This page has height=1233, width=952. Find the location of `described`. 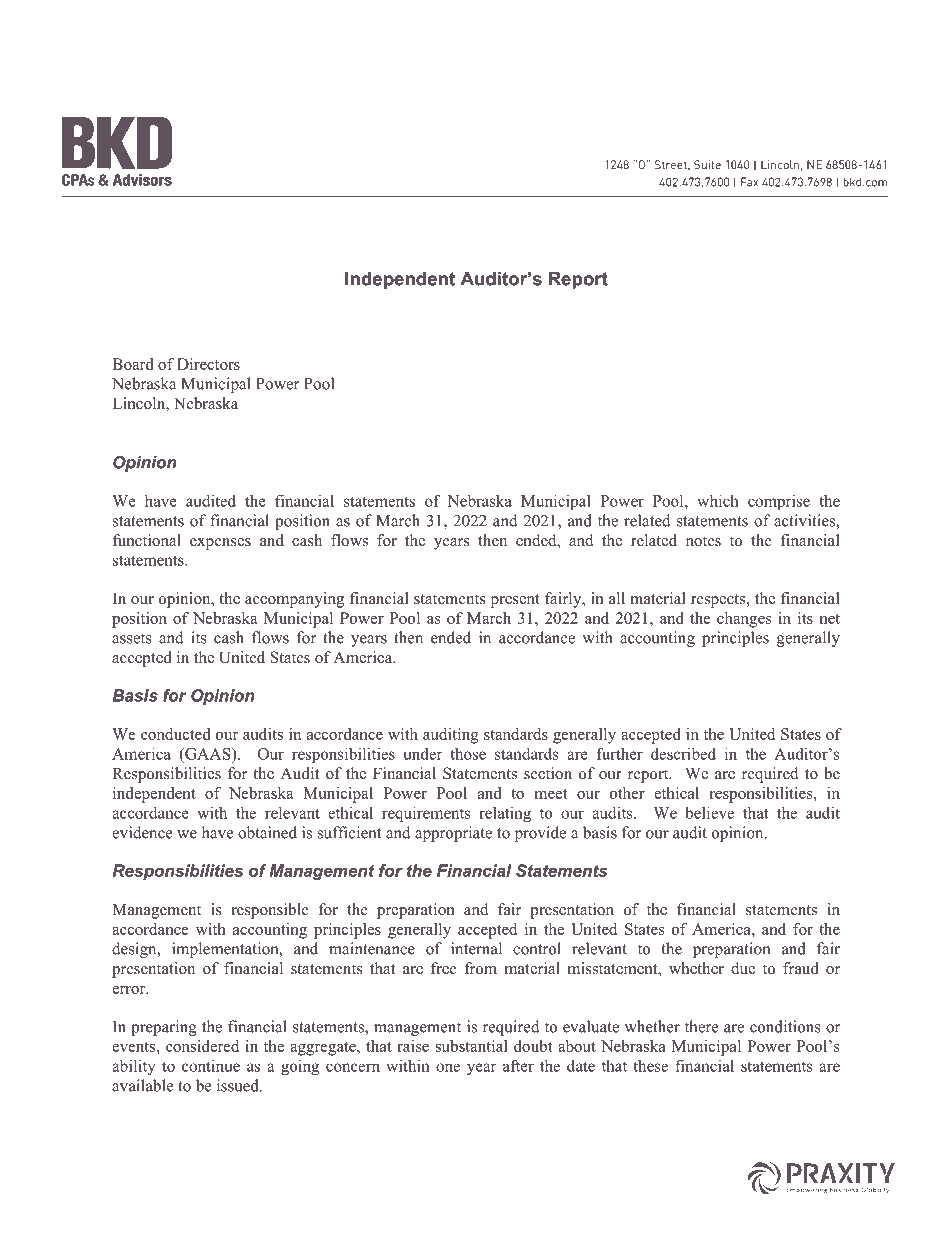

described is located at coordinates (683, 754).
